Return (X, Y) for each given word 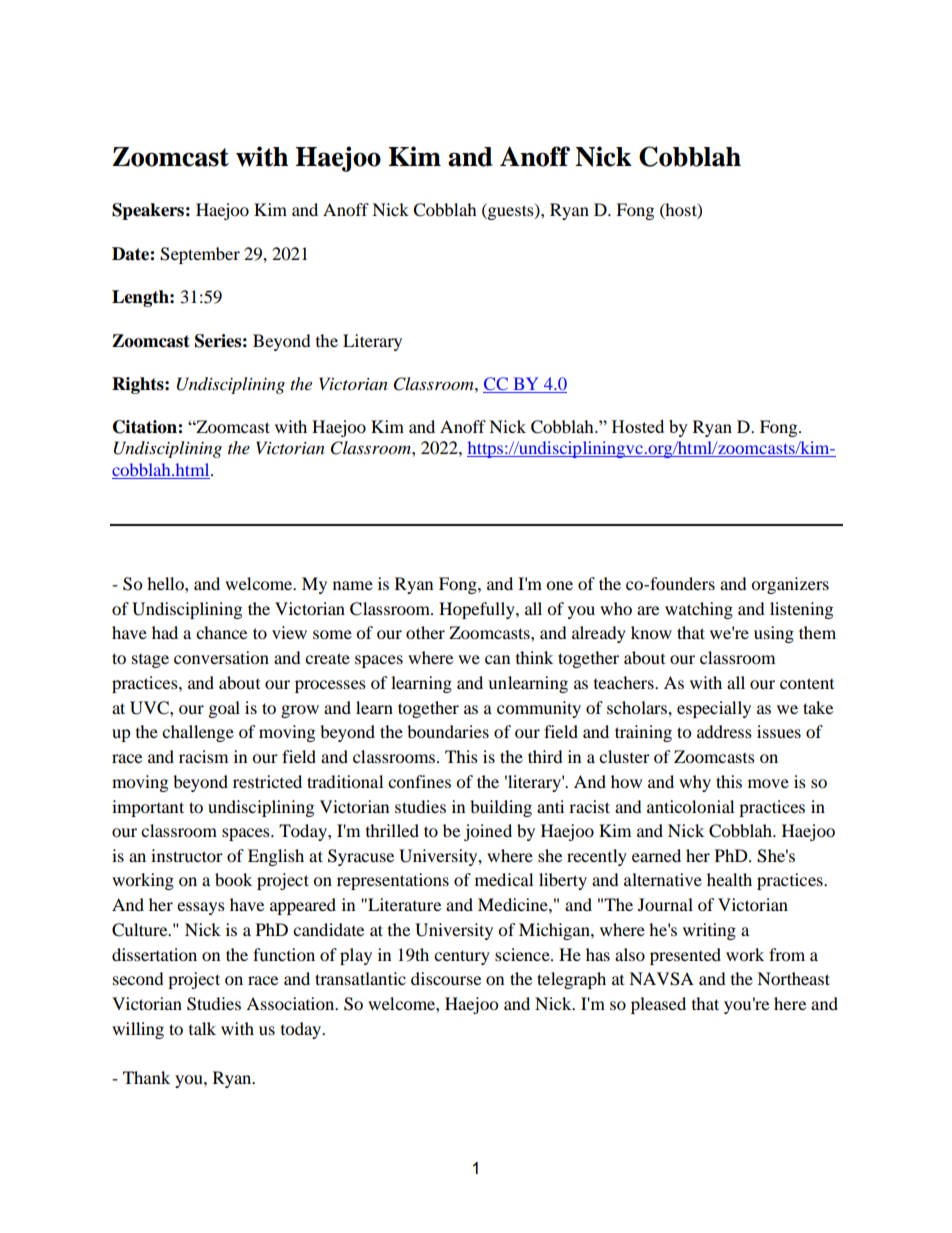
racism (203, 756)
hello (166, 583)
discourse (446, 978)
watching (699, 610)
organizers (790, 585)
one (559, 585)
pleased (658, 1005)
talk (202, 1028)
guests (511, 211)
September (200, 255)
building (501, 808)
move (768, 783)
